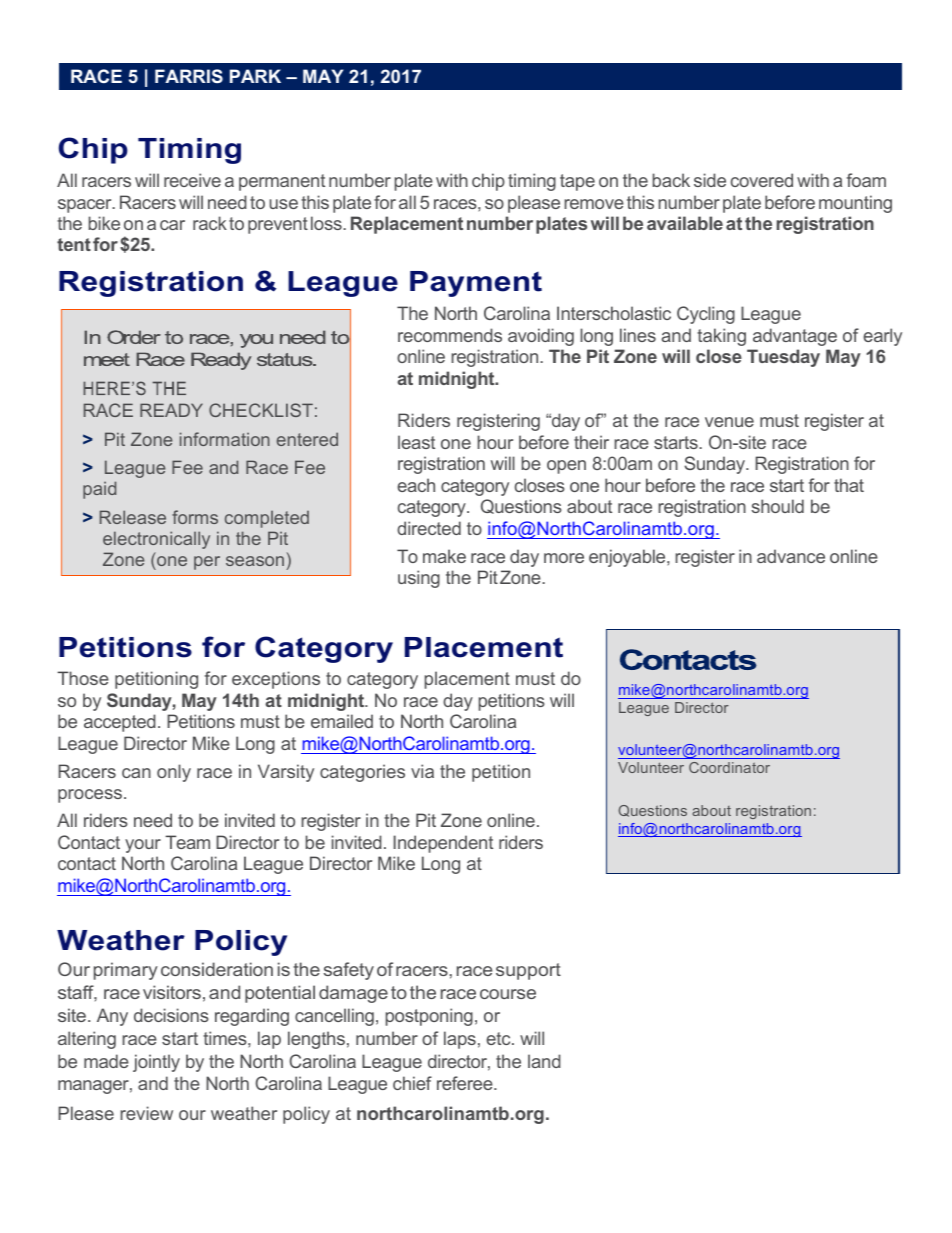 This screenshot has height=1233, width=952. What do you see at coordinates (466, 1083) in the screenshot?
I see `referee` at bounding box center [466, 1083].
